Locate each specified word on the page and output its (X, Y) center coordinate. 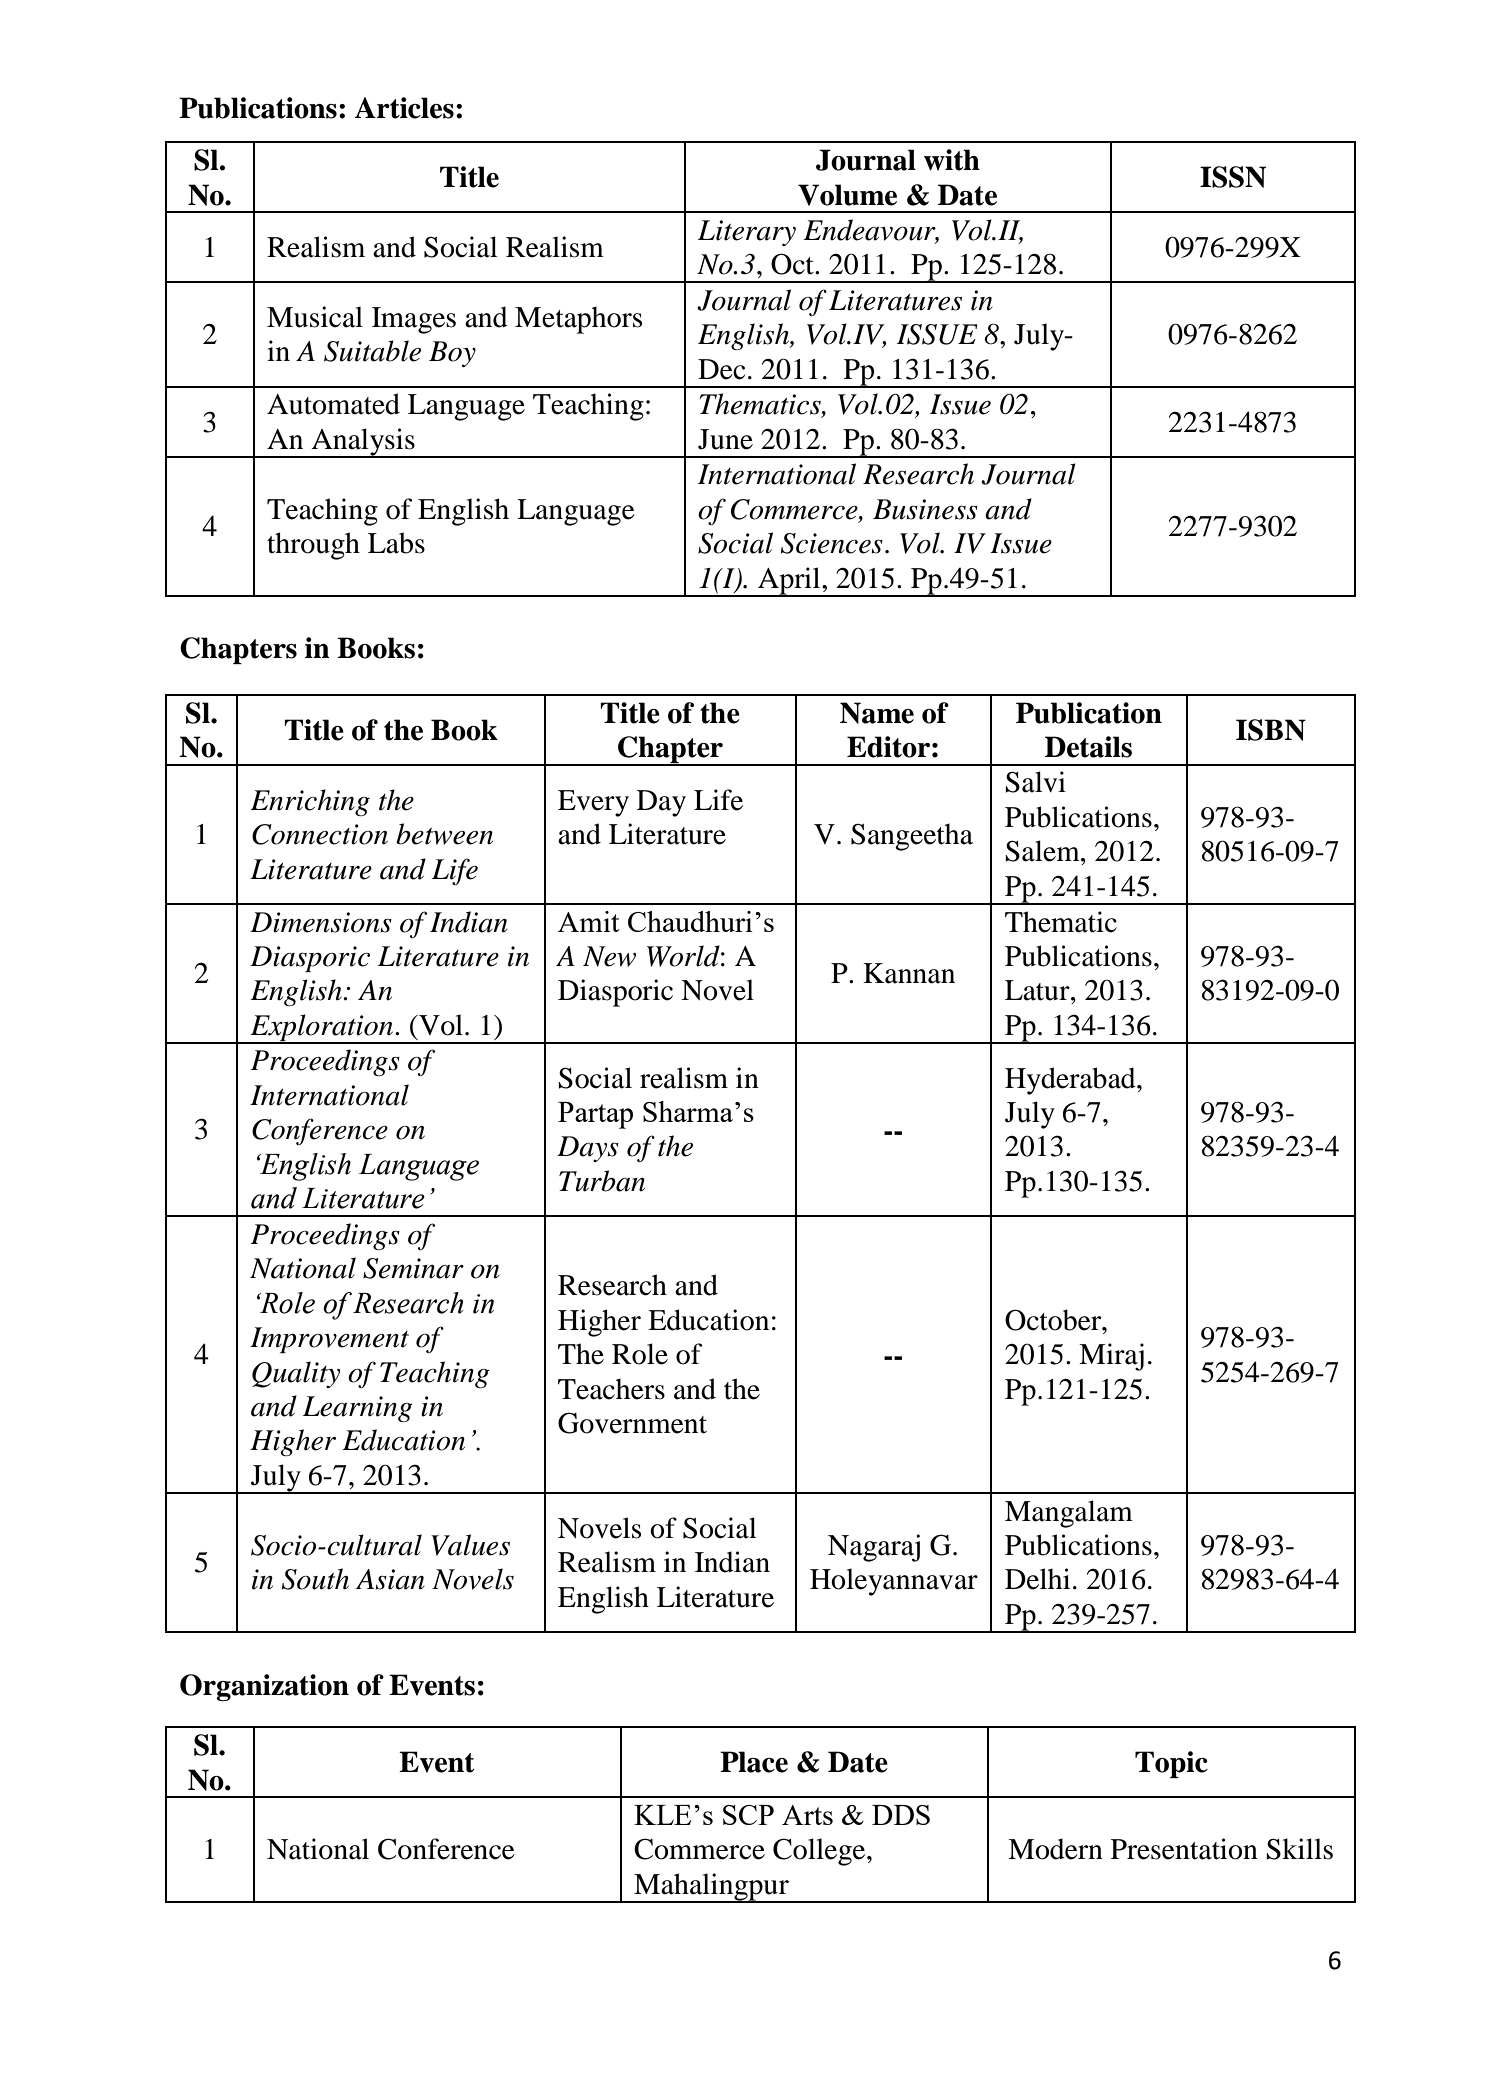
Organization (264, 1687)
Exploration (322, 1028)
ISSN (1233, 177)
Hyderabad (1071, 1081)
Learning (358, 1409)
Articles (404, 108)
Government (632, 1423)
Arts (807, 1815)
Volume (847, 195)
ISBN (1271, 730)
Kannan (909, 973)
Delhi (1037, 1579)
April (789, 582)
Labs (396, 543)
